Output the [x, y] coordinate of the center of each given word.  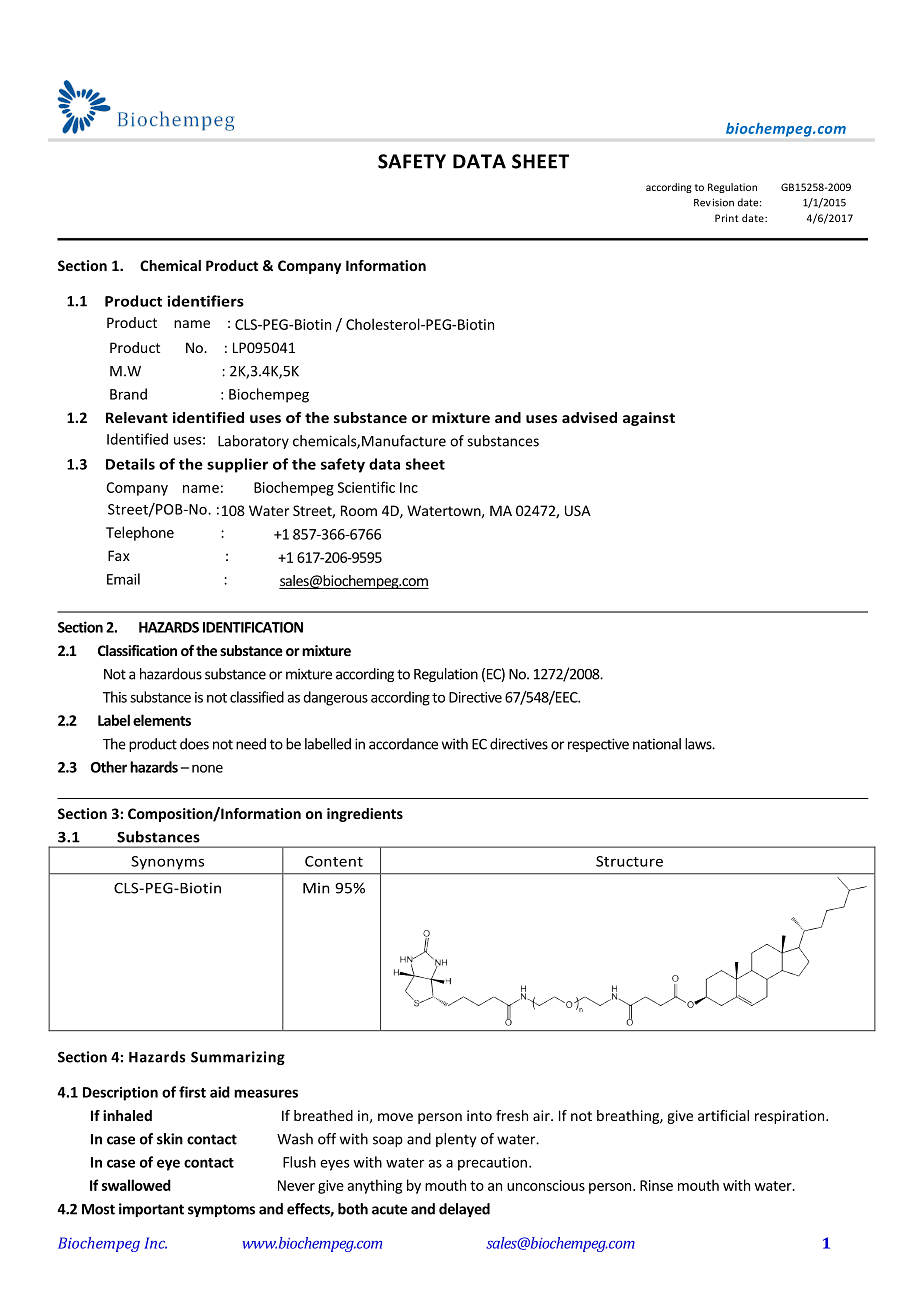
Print [727, 218]
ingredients [365, 815]
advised [589, 417]
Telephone [140, 533]
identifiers [205, 301]
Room [359, 510]
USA [578, 510]
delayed [464, 1210]
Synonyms [167, 863]
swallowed [136, 1185]
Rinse [656, 1185]
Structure [629, 861]
